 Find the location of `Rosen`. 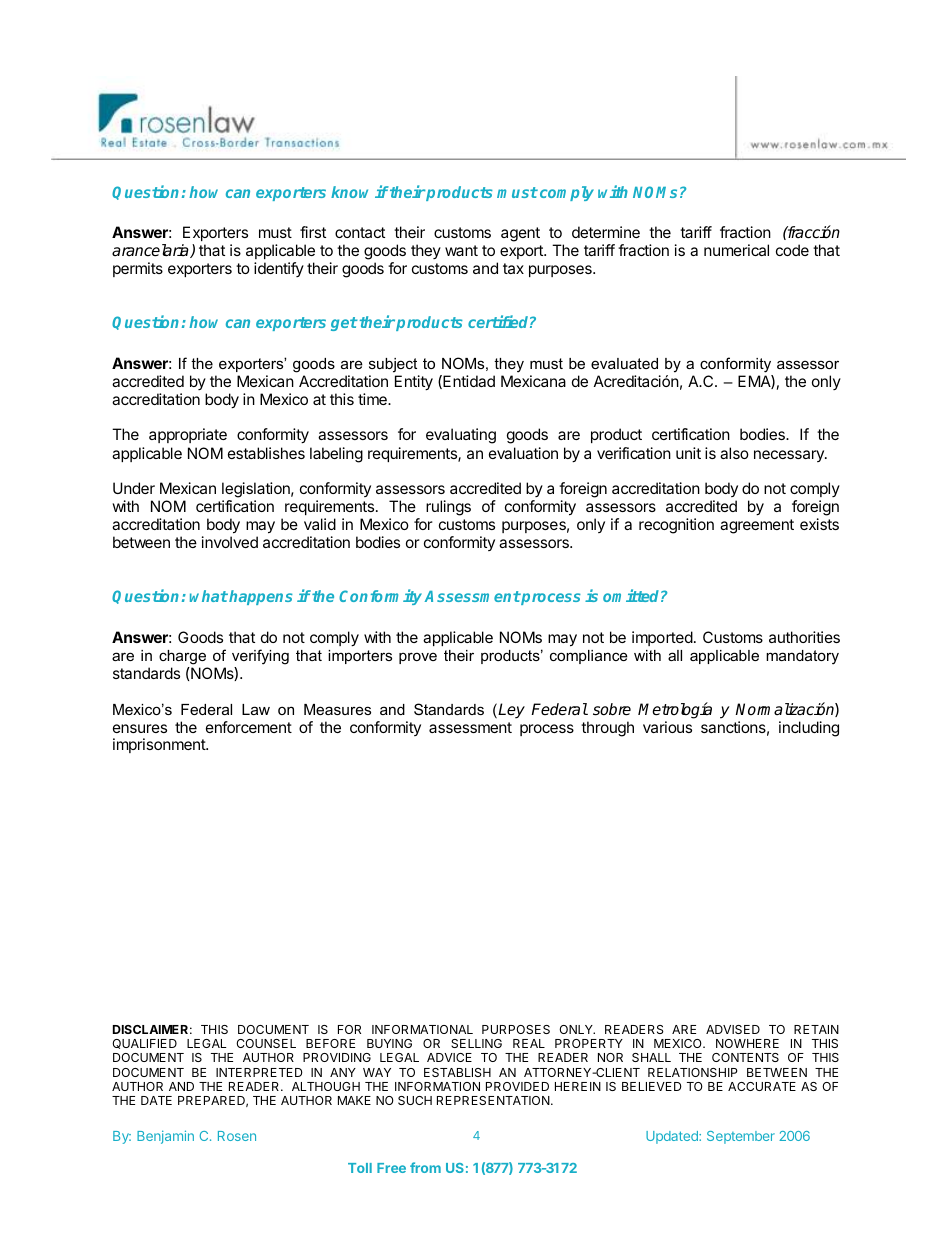

Rosen is located at coordinates (237, 1136).
